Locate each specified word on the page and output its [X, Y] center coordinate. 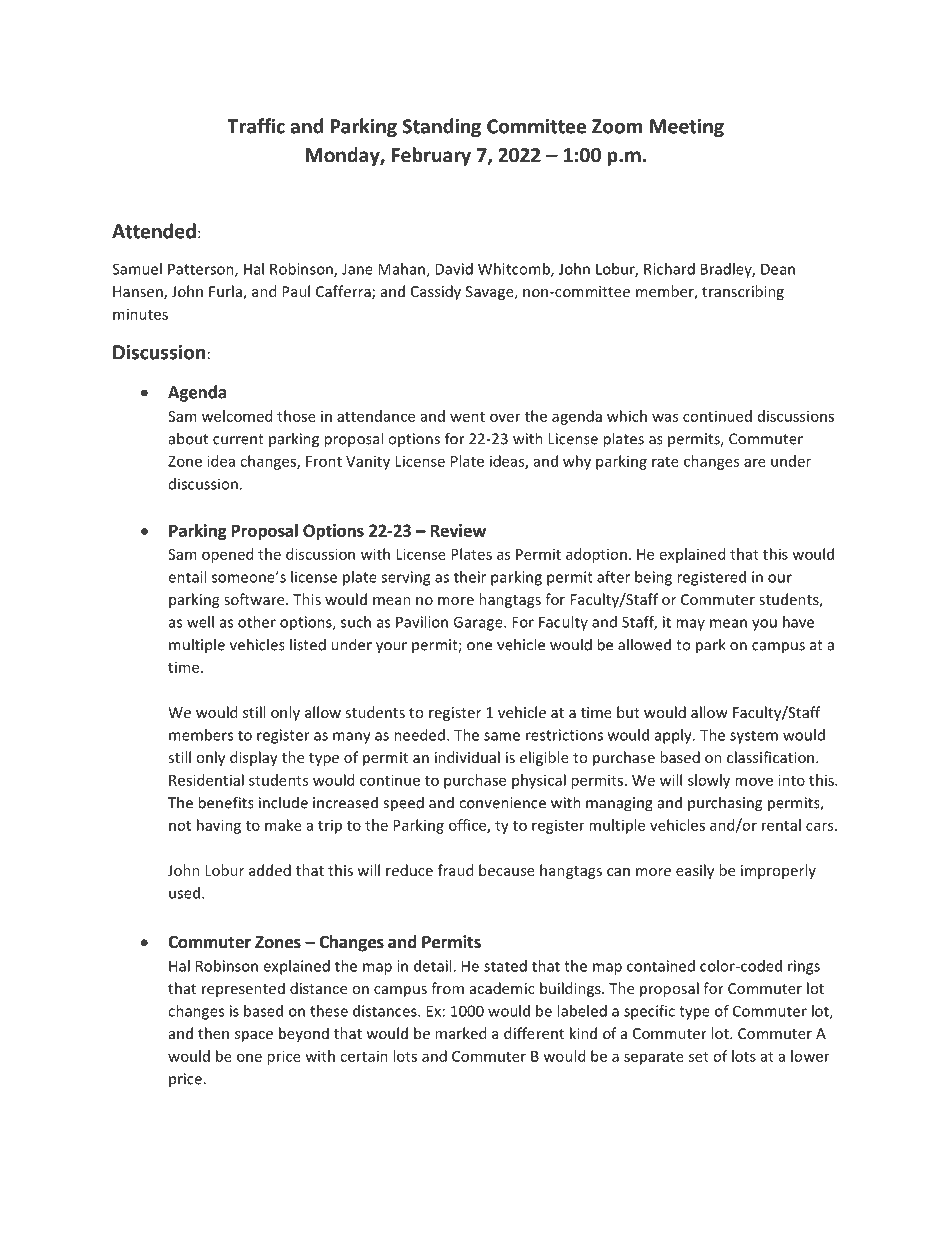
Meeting [687, 128]
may [690, 625]
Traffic [256, 126]
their [470, 577]
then [213, 1033]
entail [187, 577]
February [431, 156]
